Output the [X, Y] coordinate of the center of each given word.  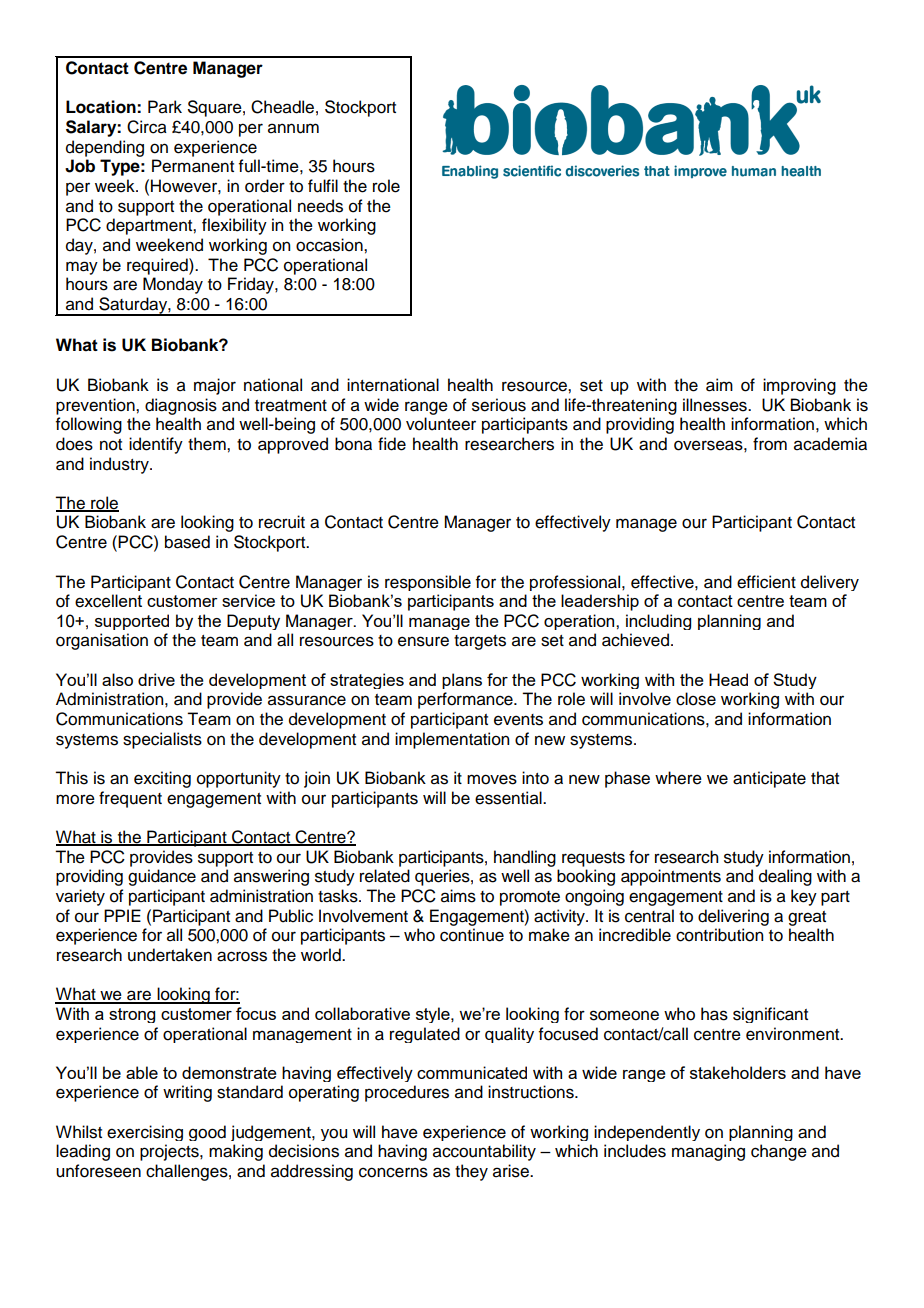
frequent [130, 799]
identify [156, 445]
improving [799, 386]
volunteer [441, 424]
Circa [147, 127]
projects [170, 1152]
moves [492, 779]
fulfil [323, 186]
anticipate [769, 779]
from [770, 444]
